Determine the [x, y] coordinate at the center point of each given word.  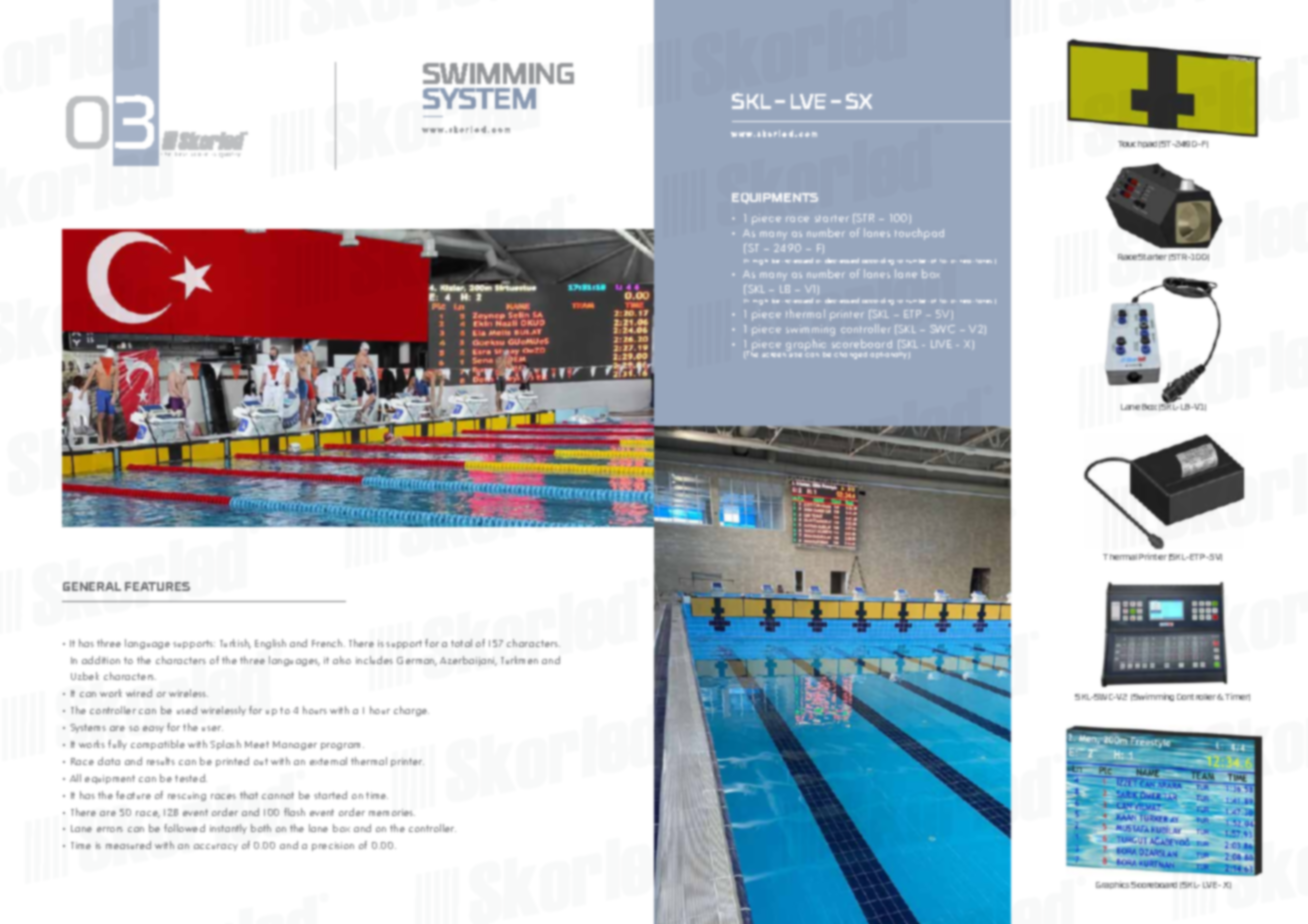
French [328, 643]
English [270, 644]
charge [411, 711]
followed [184, 828]
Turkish [235, 644]
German [417, 661]
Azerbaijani [468, 661]
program [342, 746]
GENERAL [92, 586]
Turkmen [519, 660]
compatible [158, 745]
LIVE [941, 344]
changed [850, 355]
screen [774, 355]
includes [374, 660]
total [461, 643]
